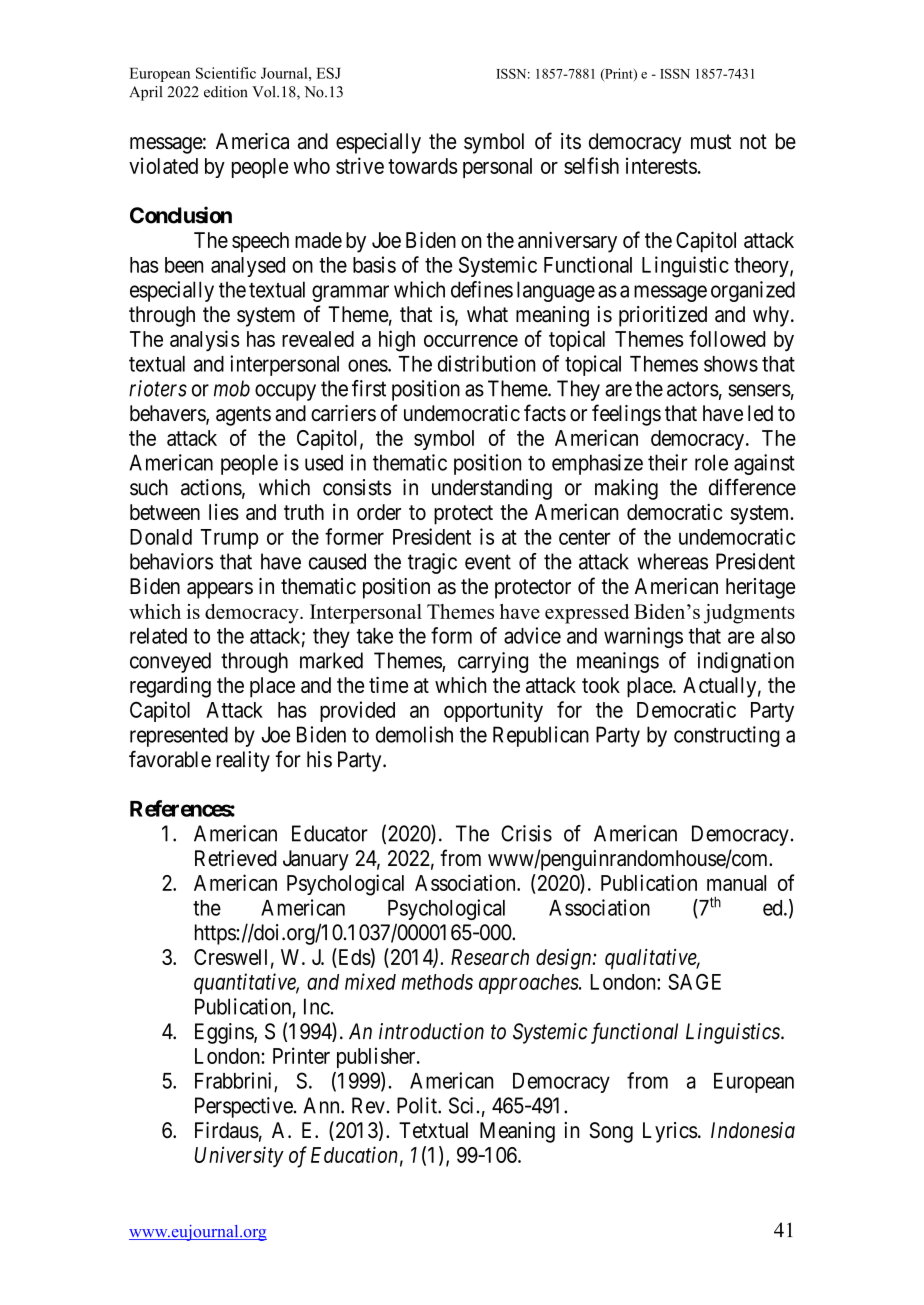  I want to click on appears, so click(220, 590).
